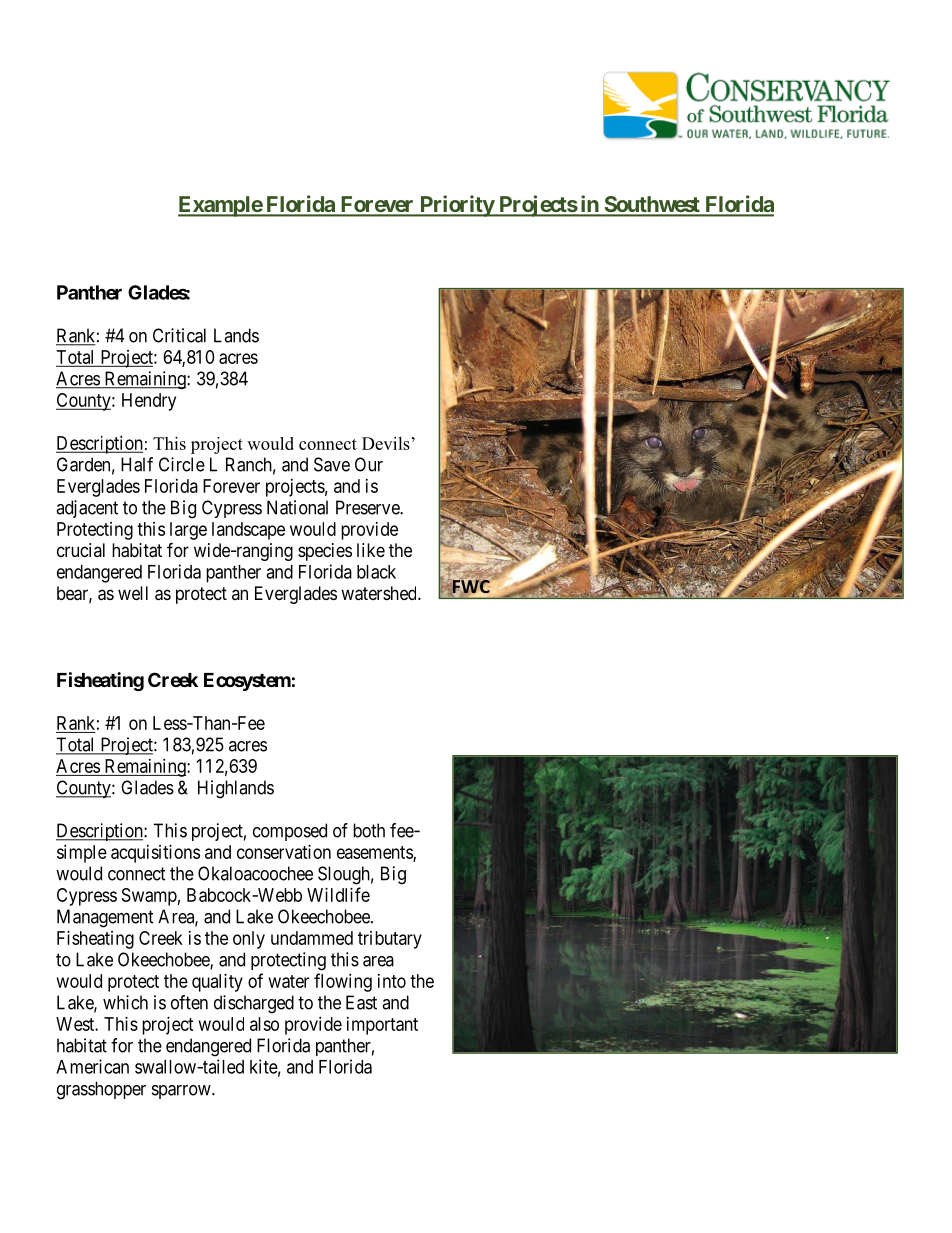 This page has height=1233, width=952. Describe the element at coordinates (369, 830) in the page. I see `both` at that location.
